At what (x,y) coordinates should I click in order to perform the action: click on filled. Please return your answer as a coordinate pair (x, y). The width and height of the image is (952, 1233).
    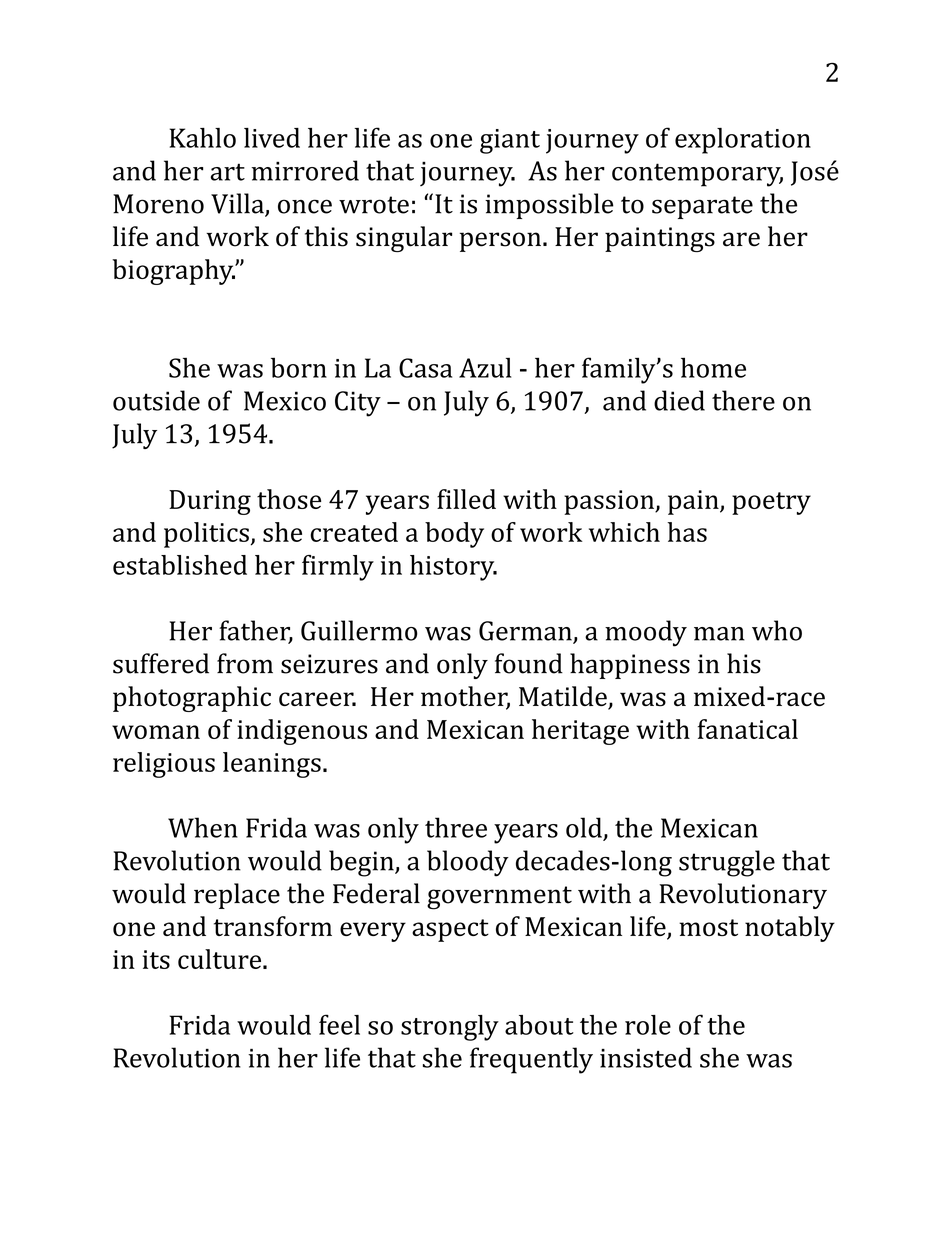
    Looking at the image, I should click on (466, 499).
